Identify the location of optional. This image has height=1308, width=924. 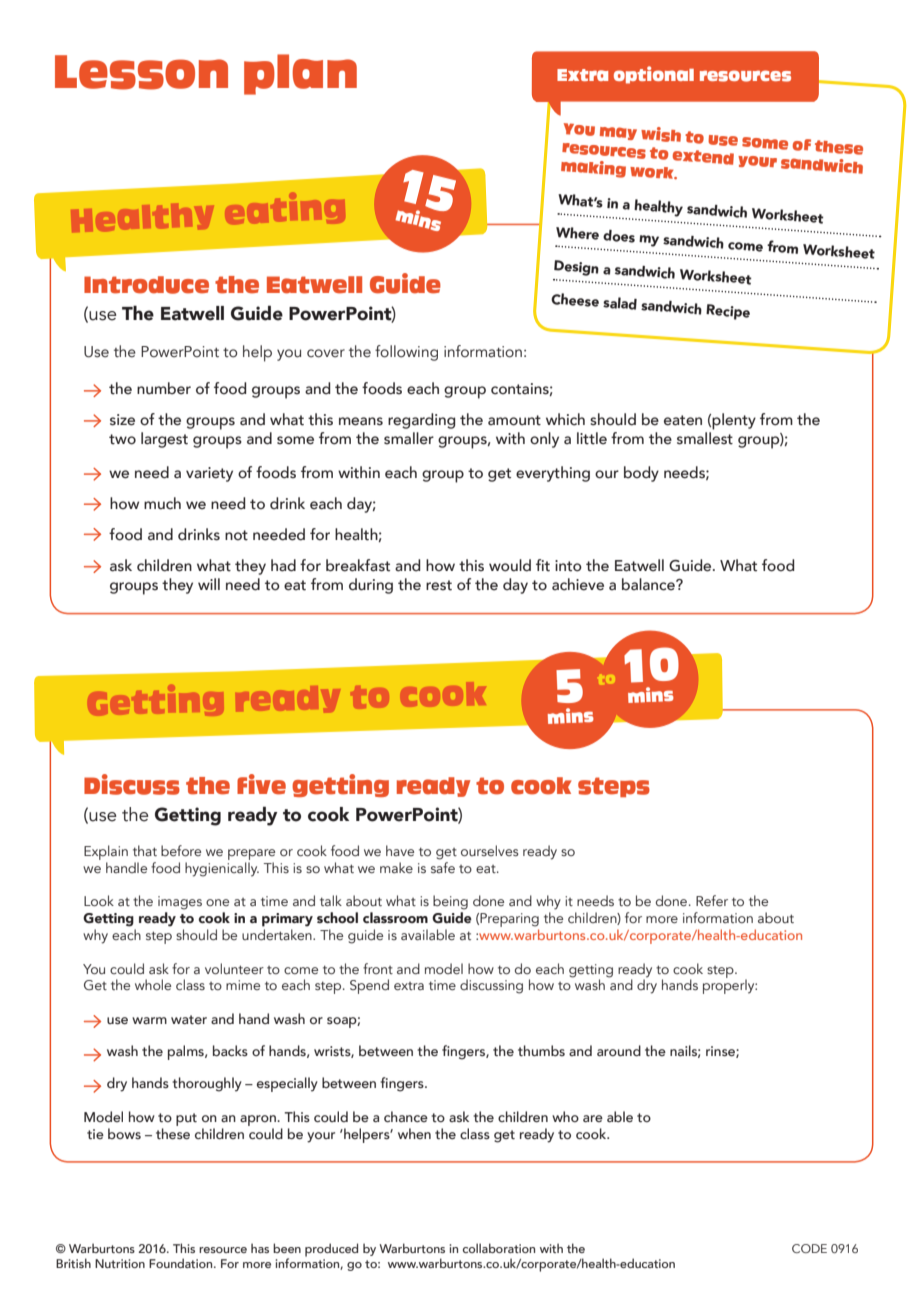
(654, 75).
